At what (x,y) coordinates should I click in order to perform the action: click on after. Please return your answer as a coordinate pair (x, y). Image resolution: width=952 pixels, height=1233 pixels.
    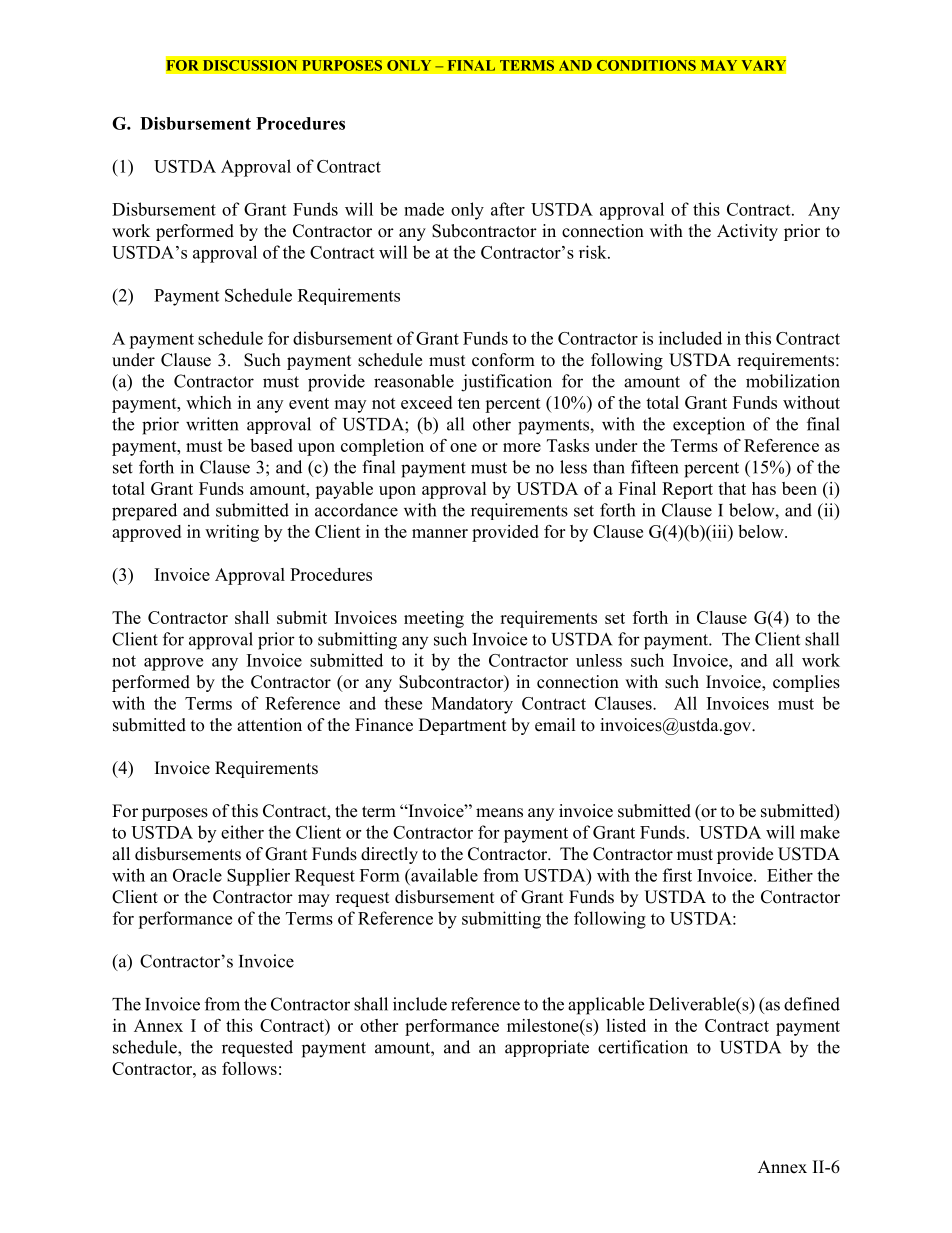
    Looking at the image, I should click on (508, 209).
